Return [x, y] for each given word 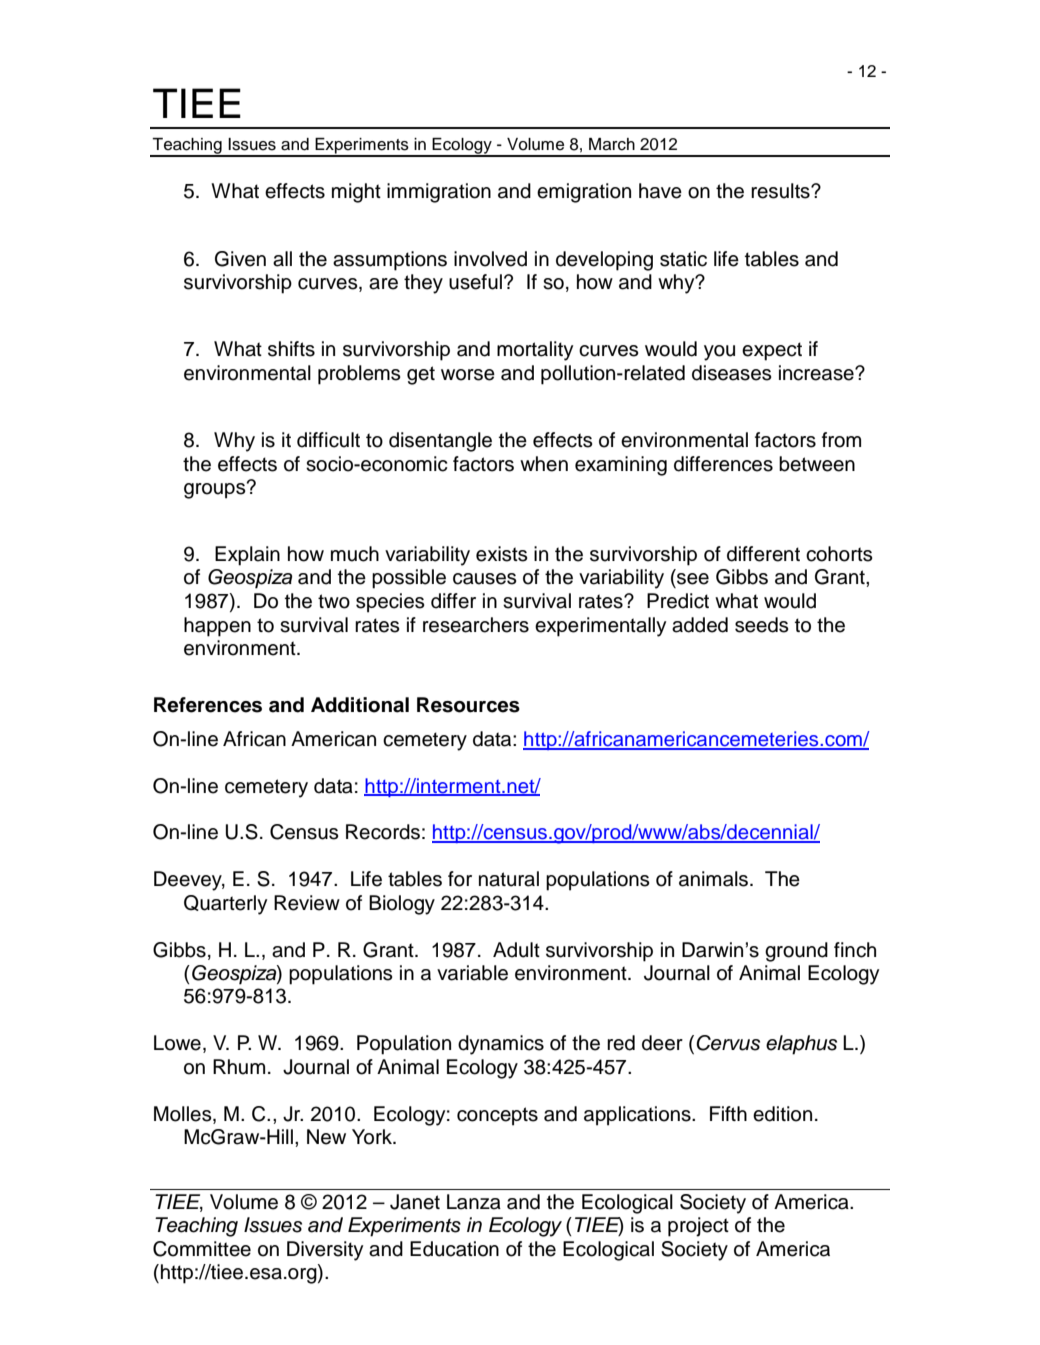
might [356, 193]
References [208, 705]
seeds [762, 625]
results [781, 191]
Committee [202, 1249]
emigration [584, 193]
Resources [468, 705]
